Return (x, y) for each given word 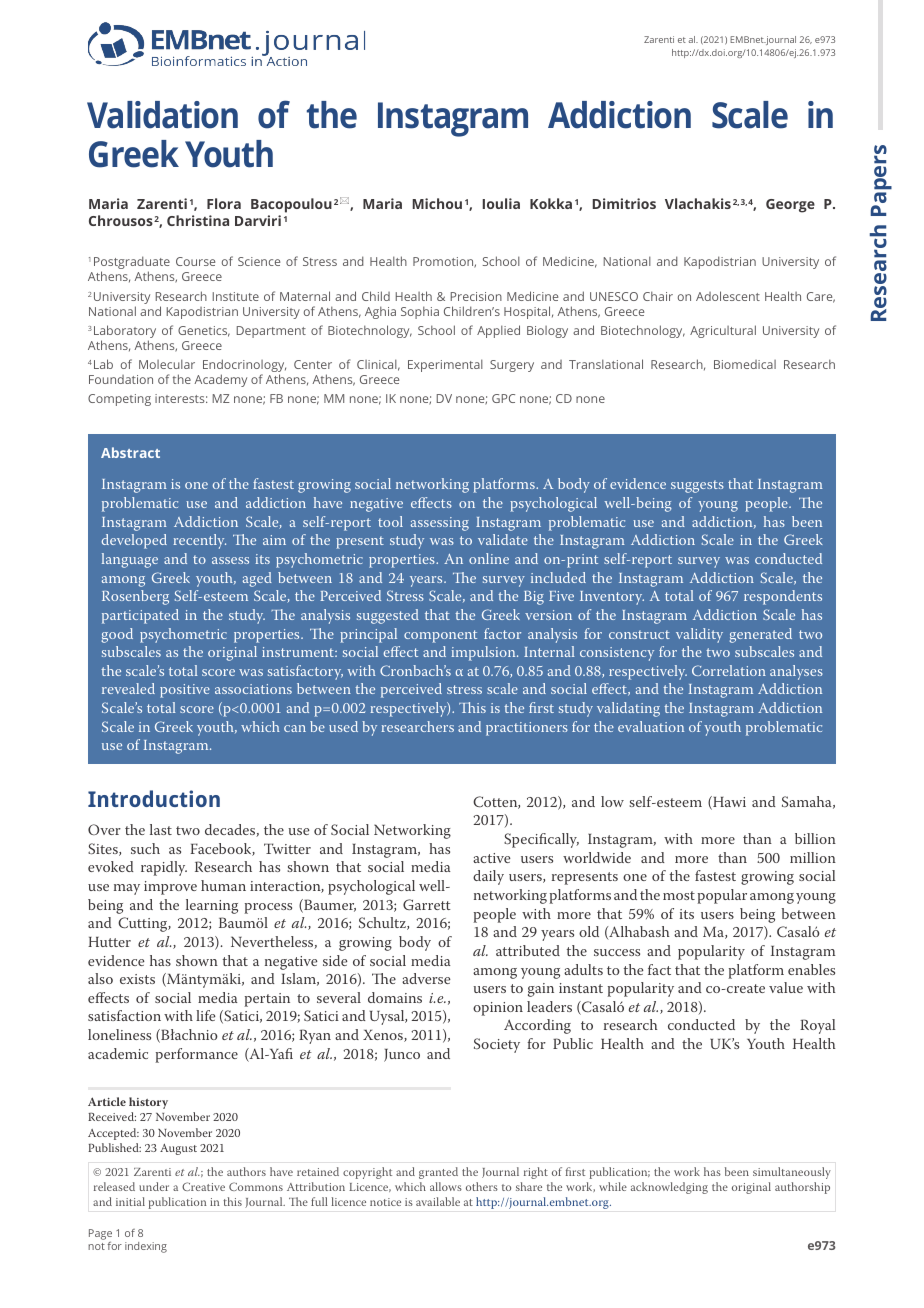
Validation (162, 115)
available (438, 1201)
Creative (203, 1186)
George (790, 206)
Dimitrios (624, 203)
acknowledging (669, 1188)
